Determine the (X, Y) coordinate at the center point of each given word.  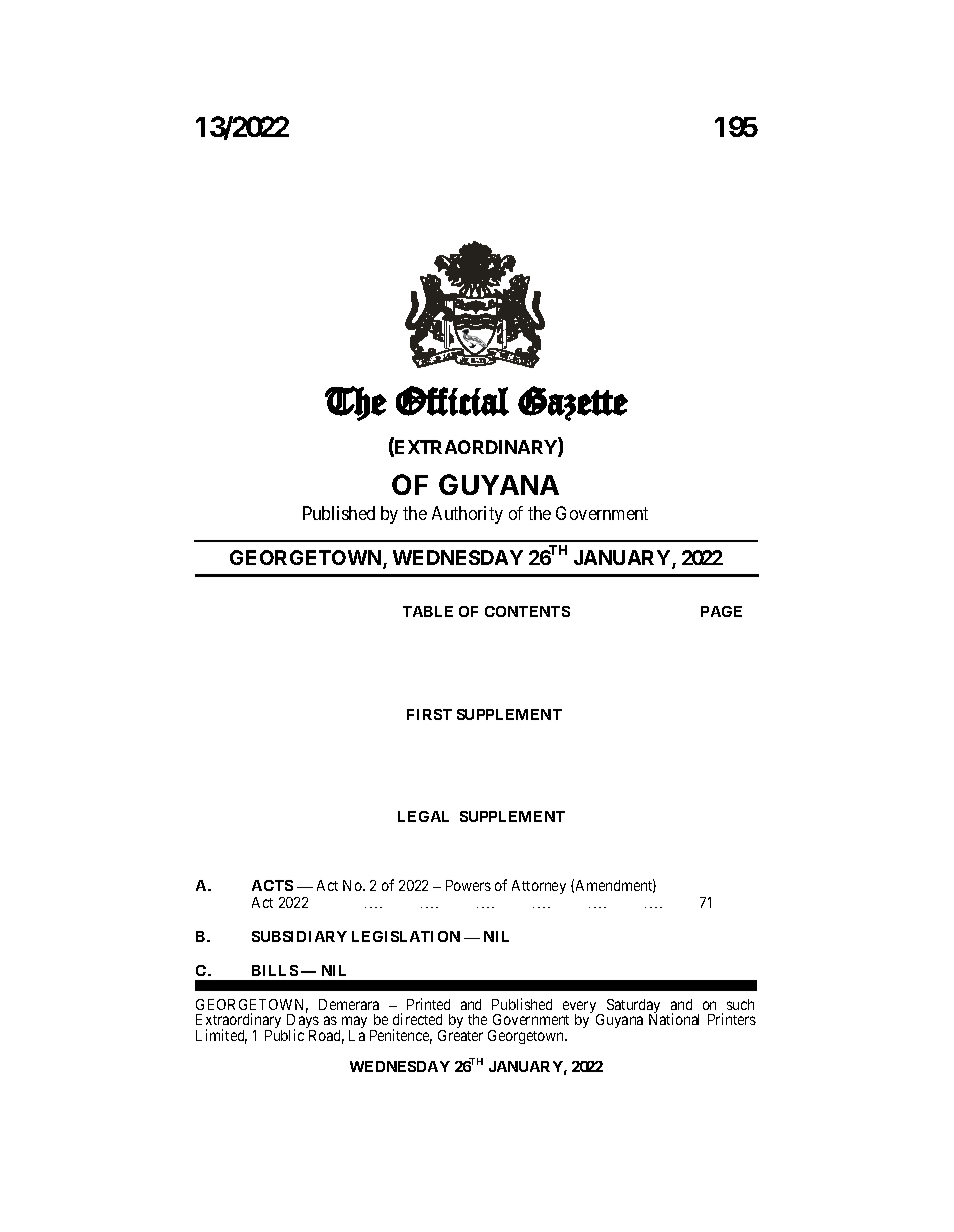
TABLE (428, 611)
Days (303, 1022)
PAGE (721, 611)
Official (452, 401)
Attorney (539, 887)
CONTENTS (527, 611)
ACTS (272, 885)
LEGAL (423, 816)
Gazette (573, 403)
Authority (467, 515)
